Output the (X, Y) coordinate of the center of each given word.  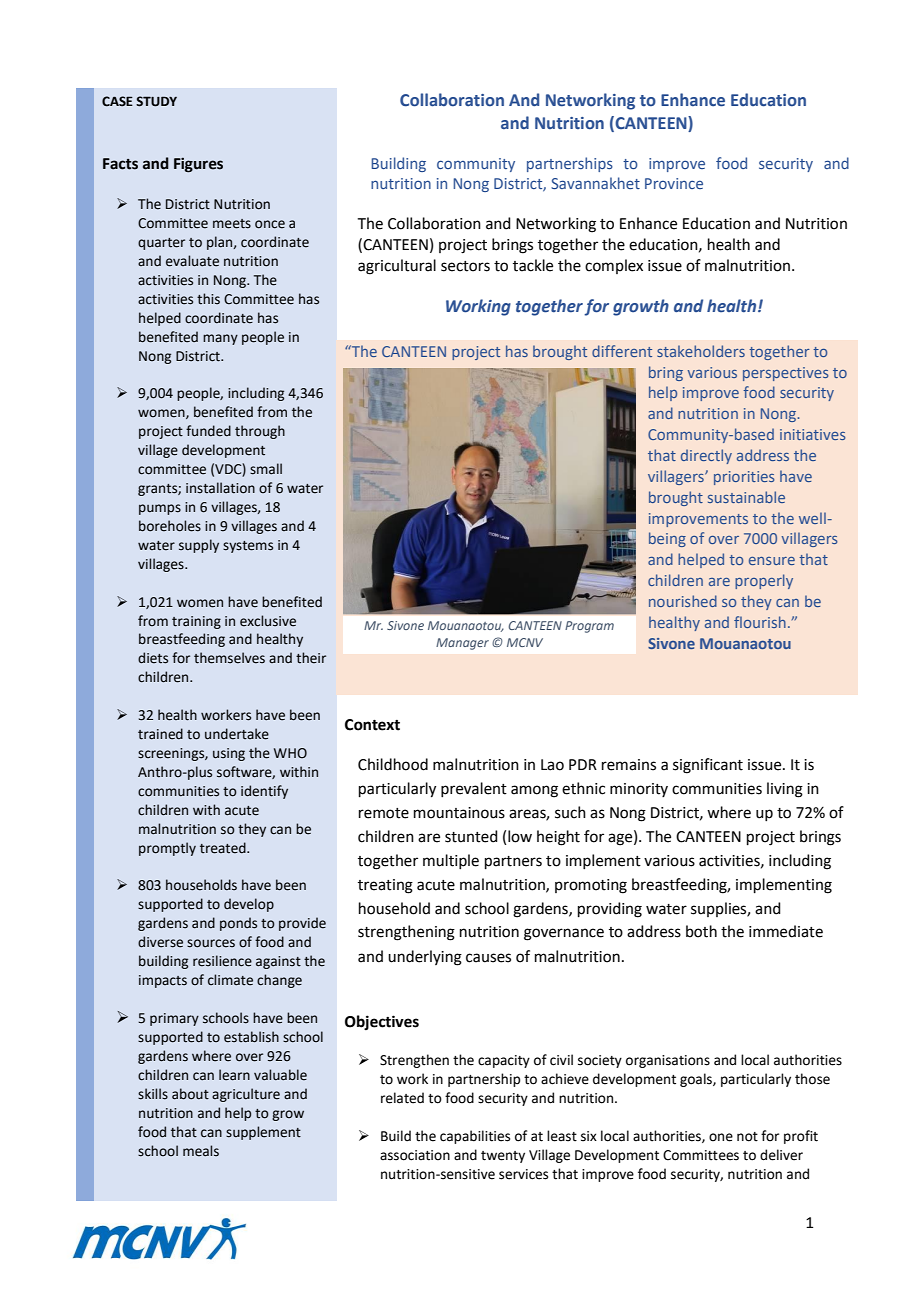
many (220, 339)
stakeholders (701, 351)
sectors (465, 266)
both (701, 931)
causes (488, 958)
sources (211, 943)
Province (674, 183)
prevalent (474, 789)
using (229, 754)
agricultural (397, 267)
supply (199, 546)
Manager (462, 644)
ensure (772, 561)
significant (708, 766)
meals (201, 1151)
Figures (198, 165)
